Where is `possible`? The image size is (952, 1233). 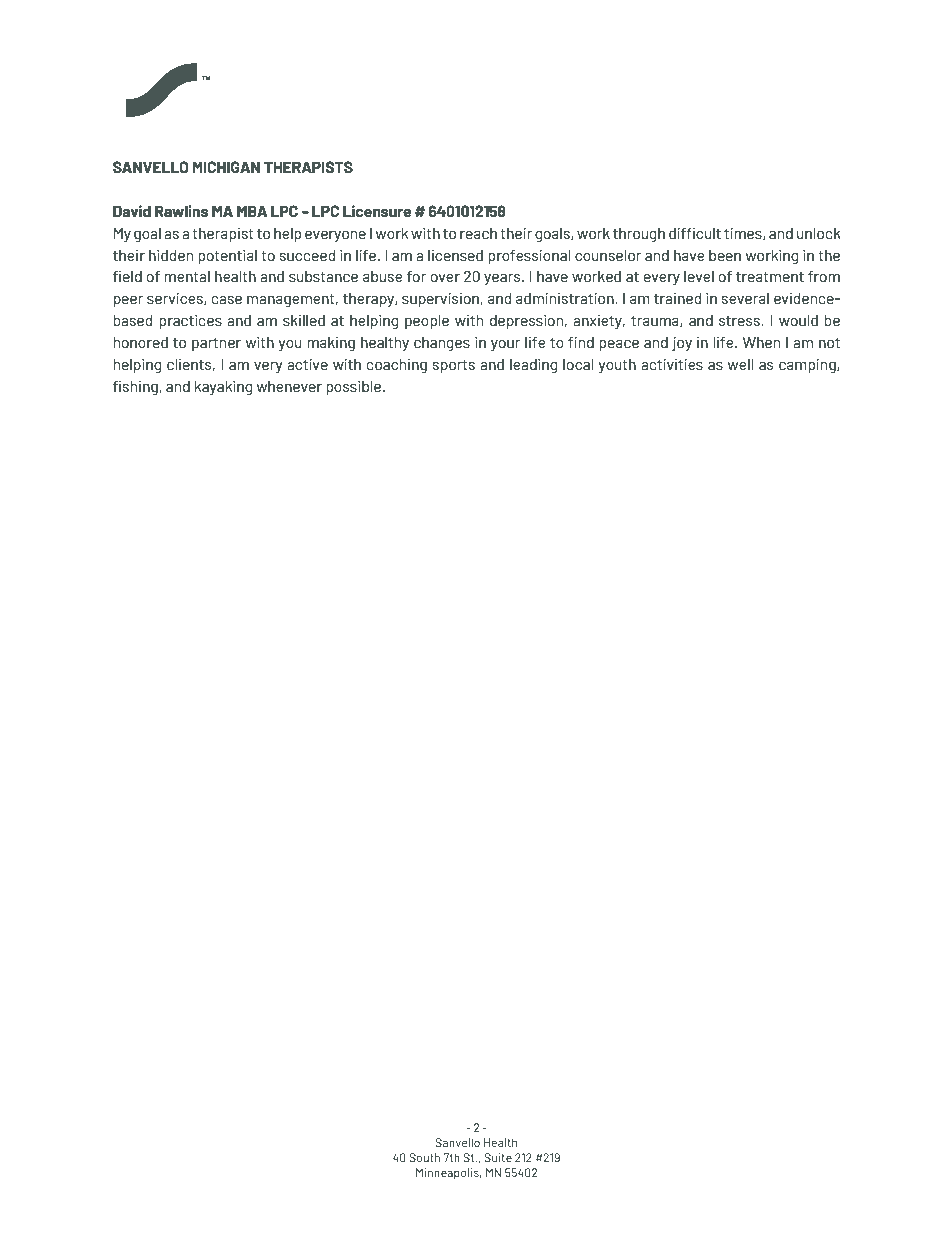 possible is located at coordinates (353, 387).
